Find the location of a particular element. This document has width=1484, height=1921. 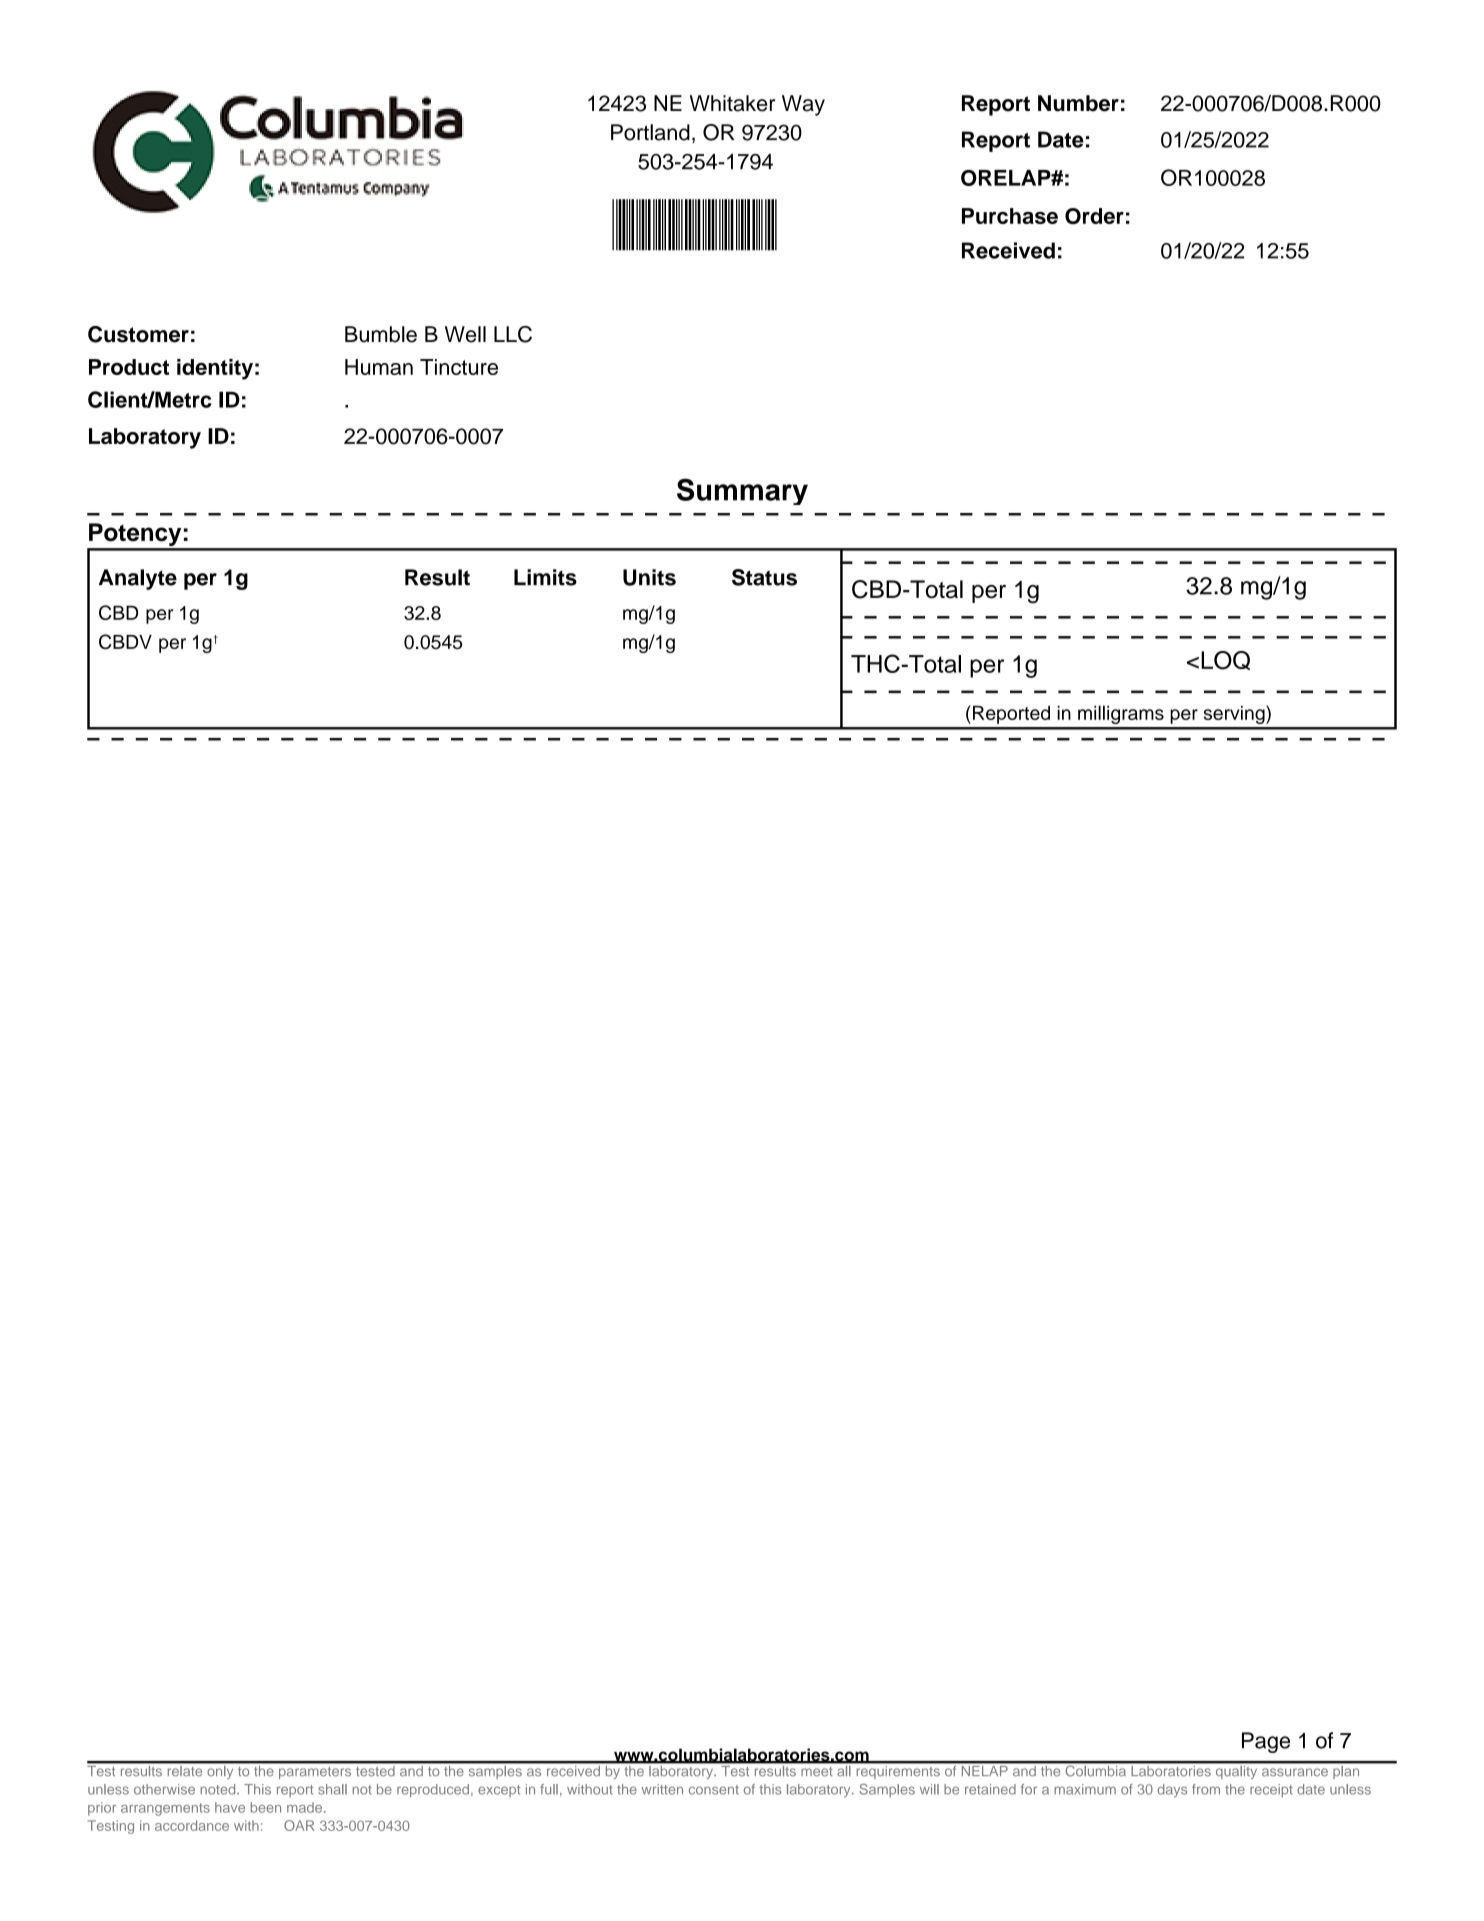

meet is located at coordinates (817, 1771).
